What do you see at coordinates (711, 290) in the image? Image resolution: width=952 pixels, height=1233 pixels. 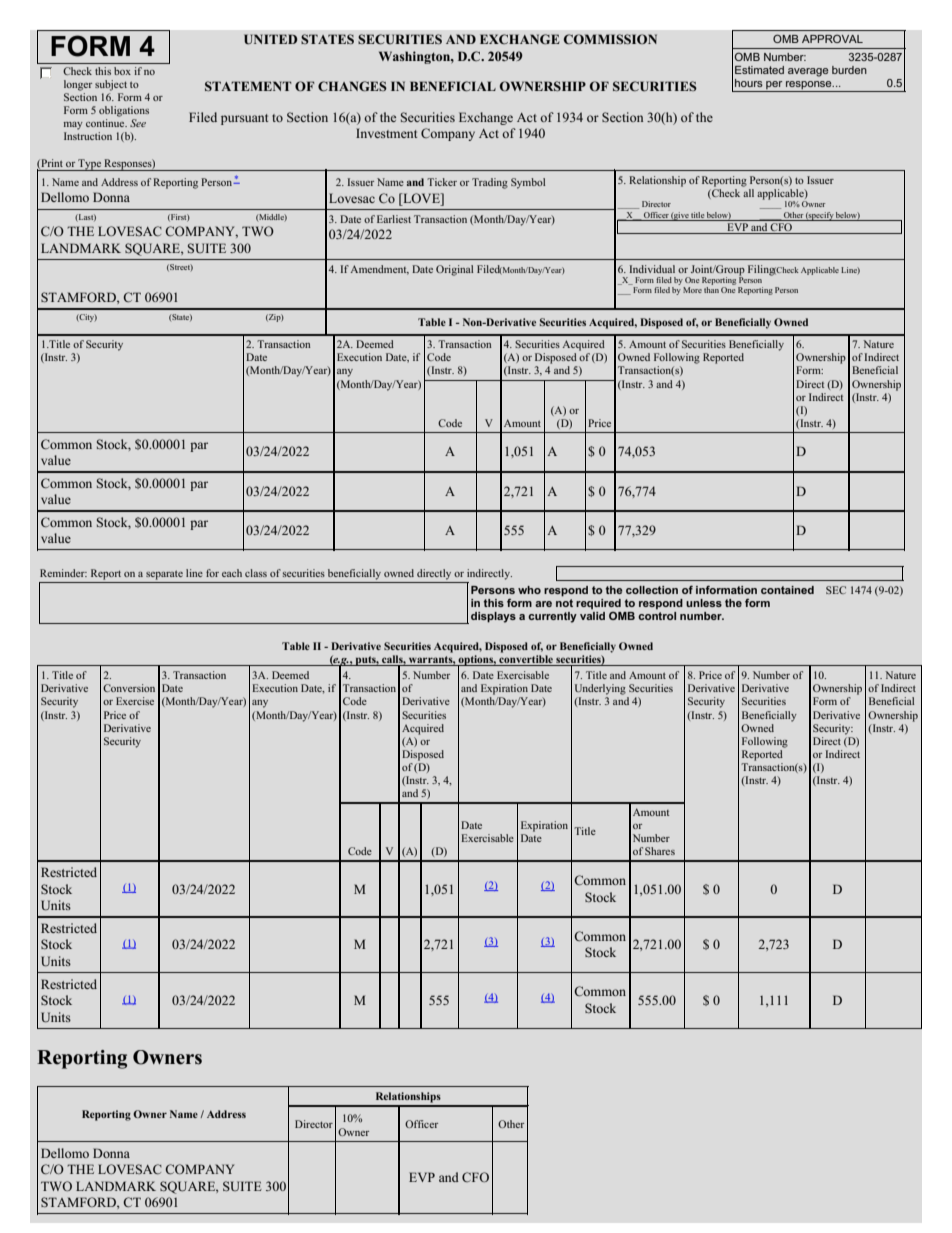 I see `than` at bounding box center [711, 290].
